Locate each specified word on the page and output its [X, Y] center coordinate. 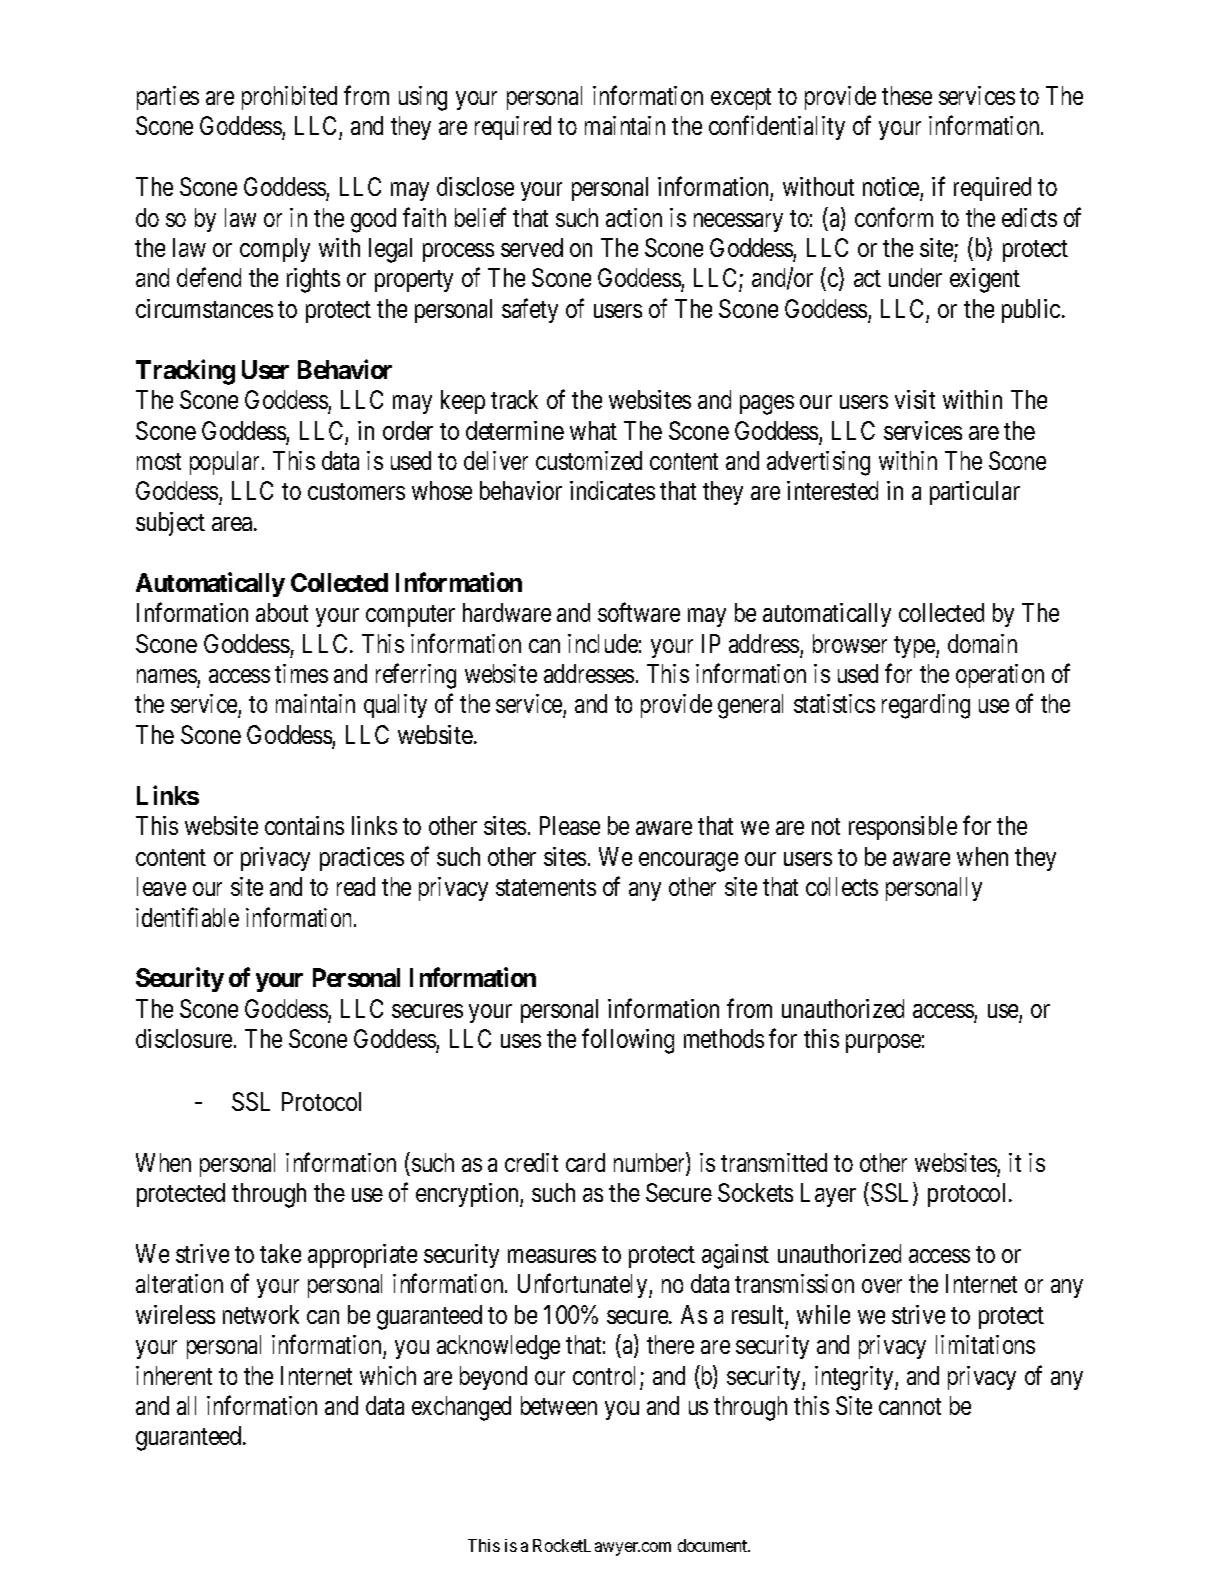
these [907, 95]
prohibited [289, 98]
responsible [903, 828]
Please [570, 825]
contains [304, 825]
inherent [174, 1375]
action [634, 217]
